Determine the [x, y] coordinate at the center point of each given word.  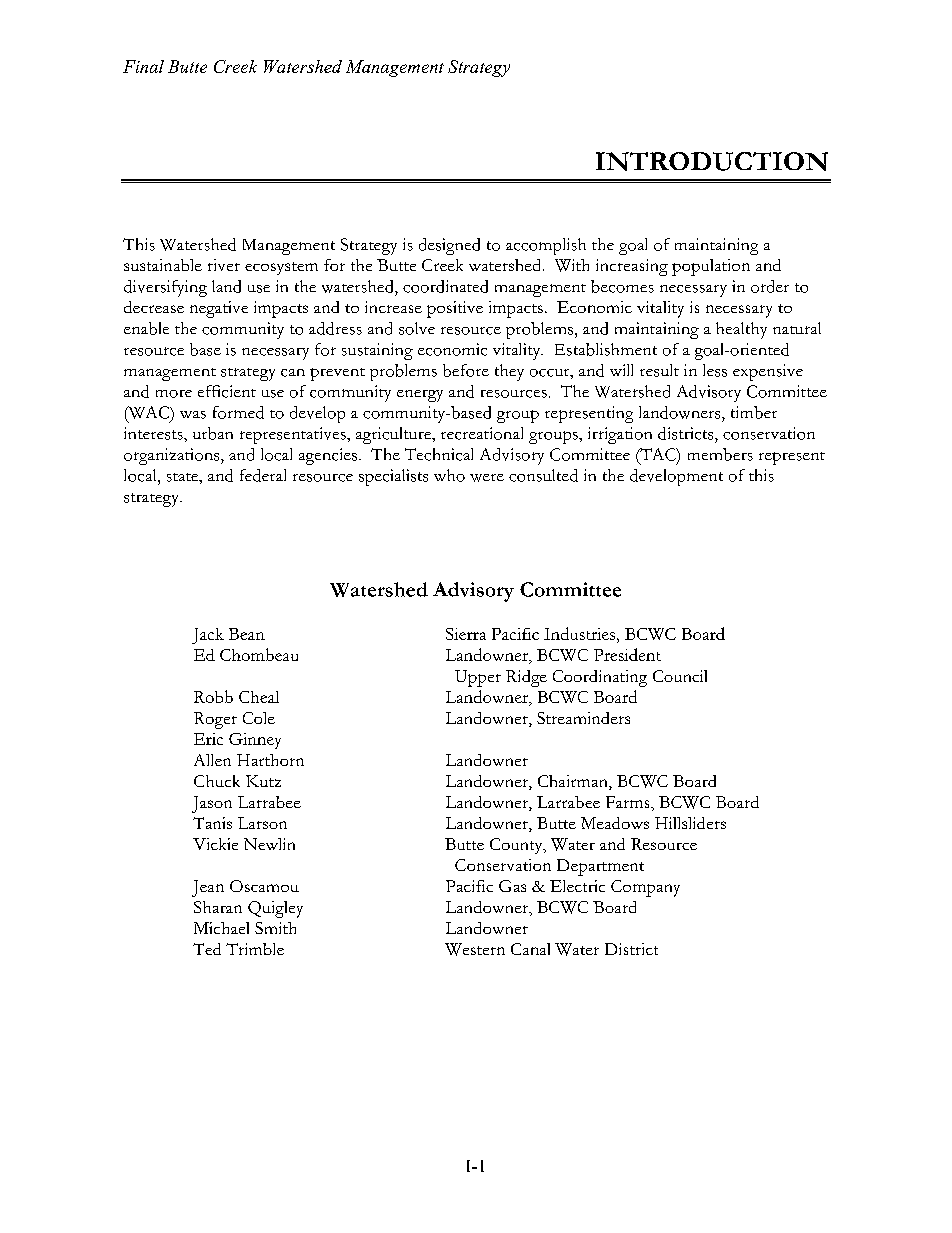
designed [449, 246]
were [487, 478]
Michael [221, 928]
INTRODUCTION [712, 161]
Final [143, 66]
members [720, 454]
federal [263, 475]
